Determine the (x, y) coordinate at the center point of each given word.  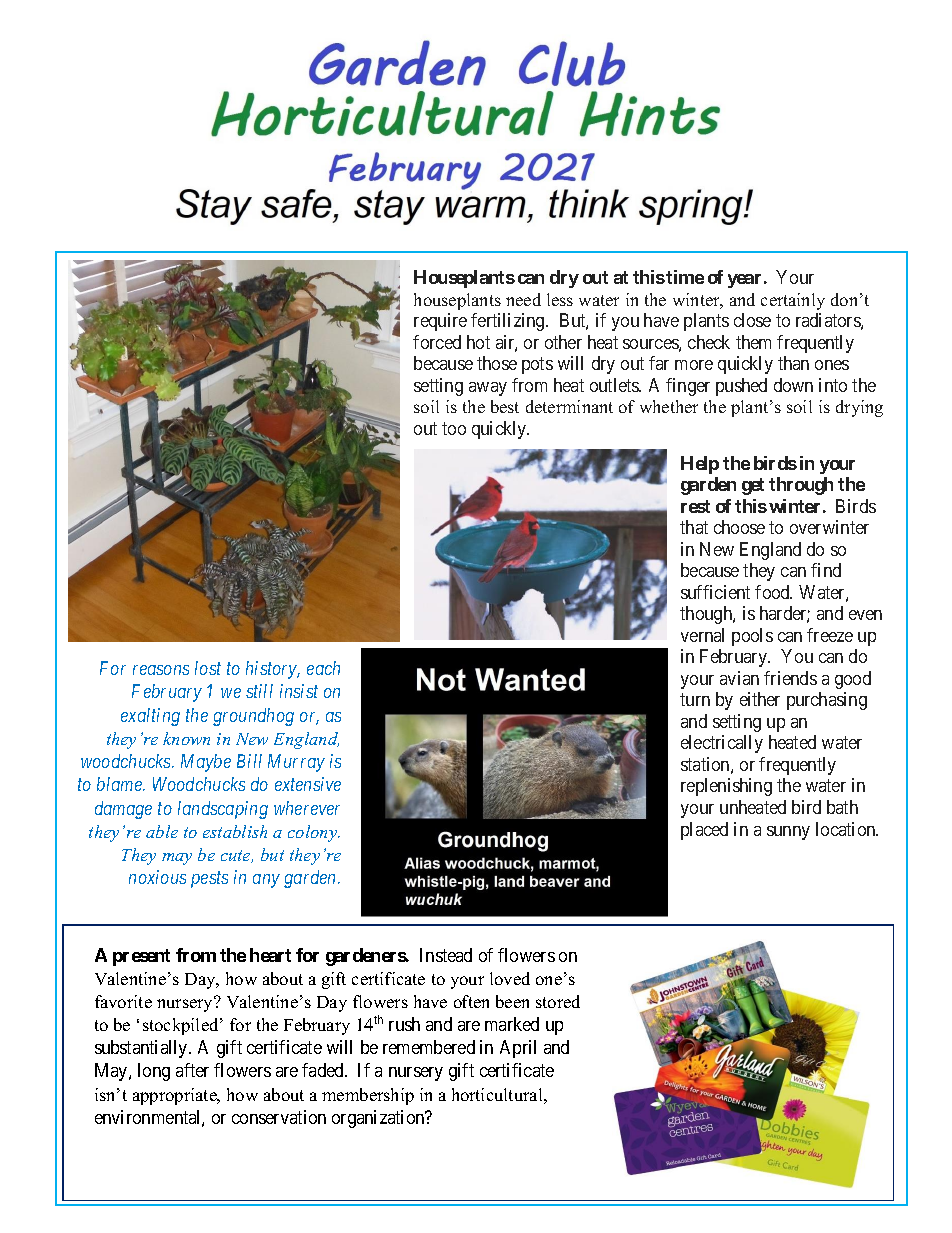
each (323, 668)
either (760, 699)
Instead (446, 955)
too (454, 429)
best (505, 406)
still (259, 691)
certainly (793, 301)
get (753, 486)
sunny (788, 833)
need (523, 299)
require (440, 322)
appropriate (176, 1096)
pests (209, 880)
